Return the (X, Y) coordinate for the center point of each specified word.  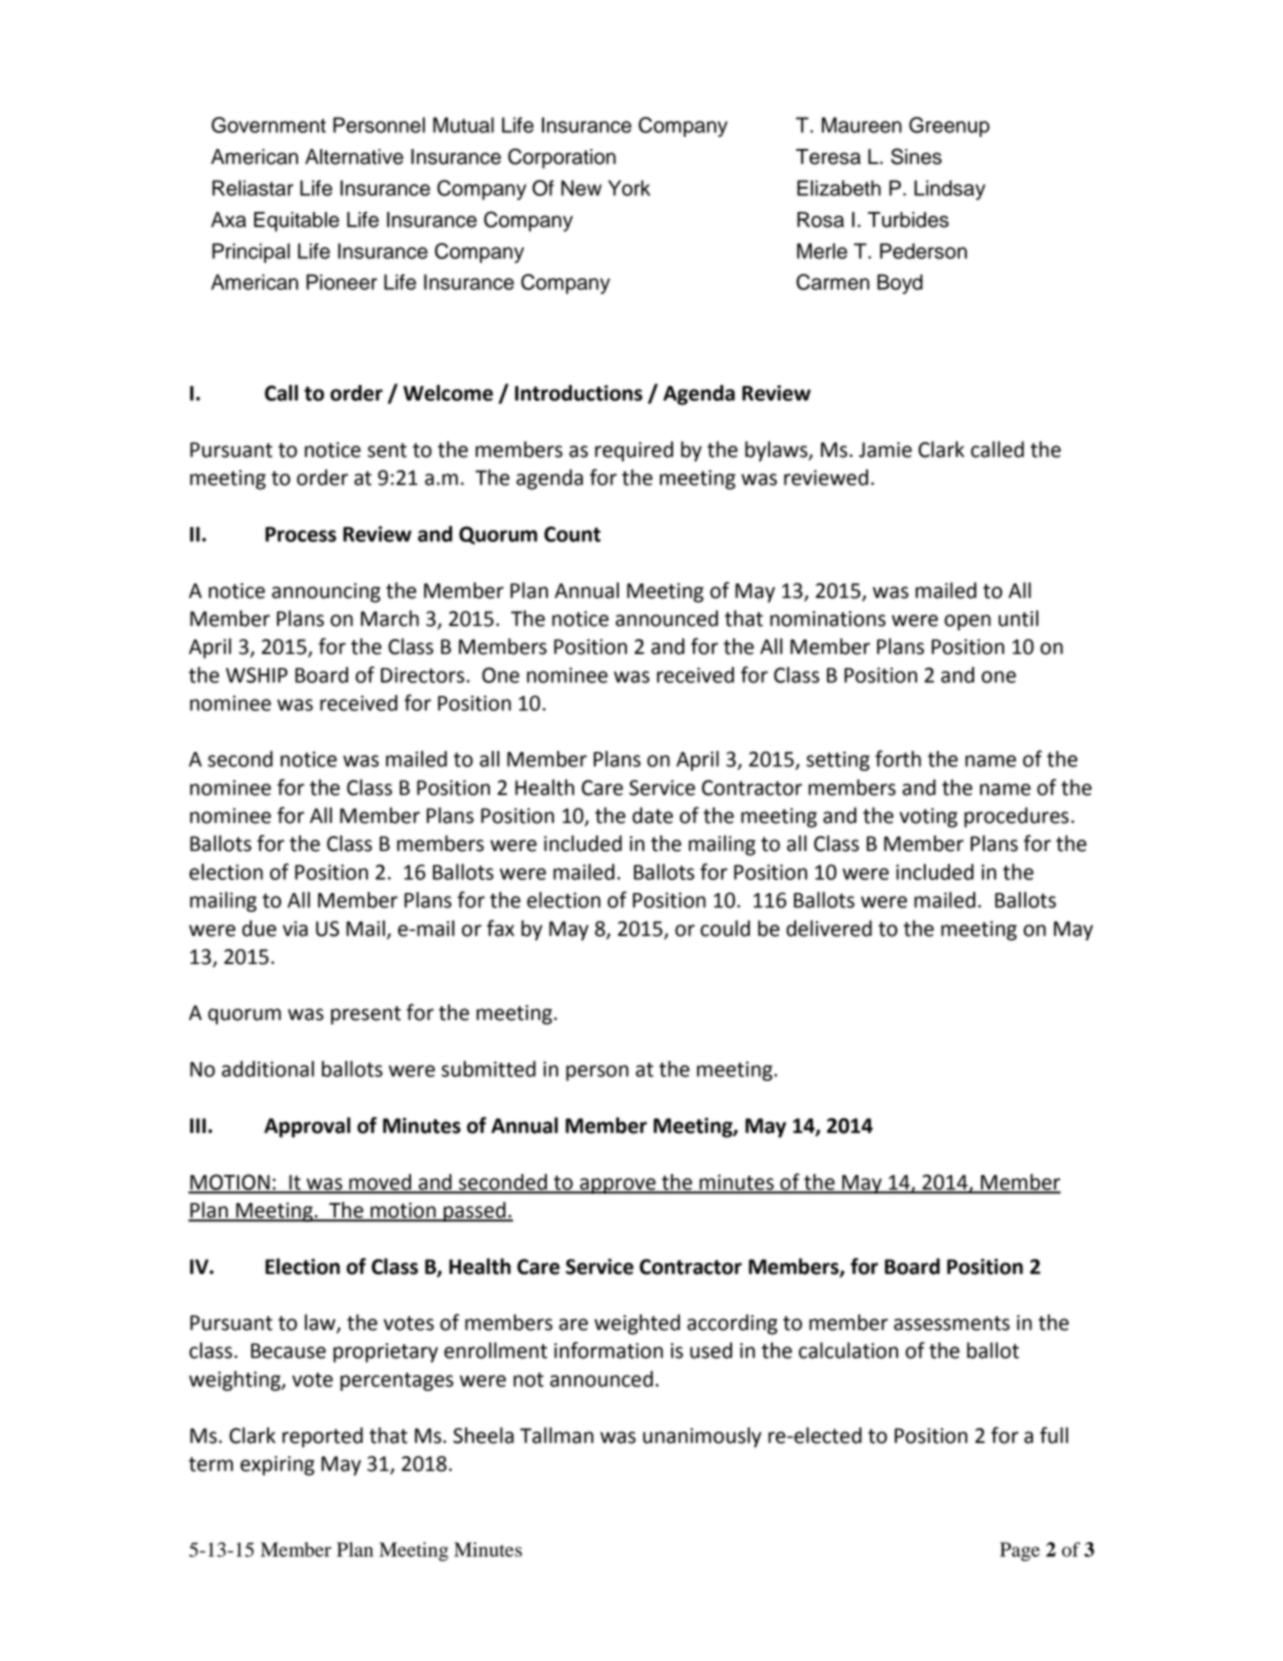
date (652, 815)
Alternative (354, 157)
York (629, 188)
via (295, 929)
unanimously (702, 1437)
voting (928, 818)
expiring (277, 1466)
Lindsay (949, 190)
